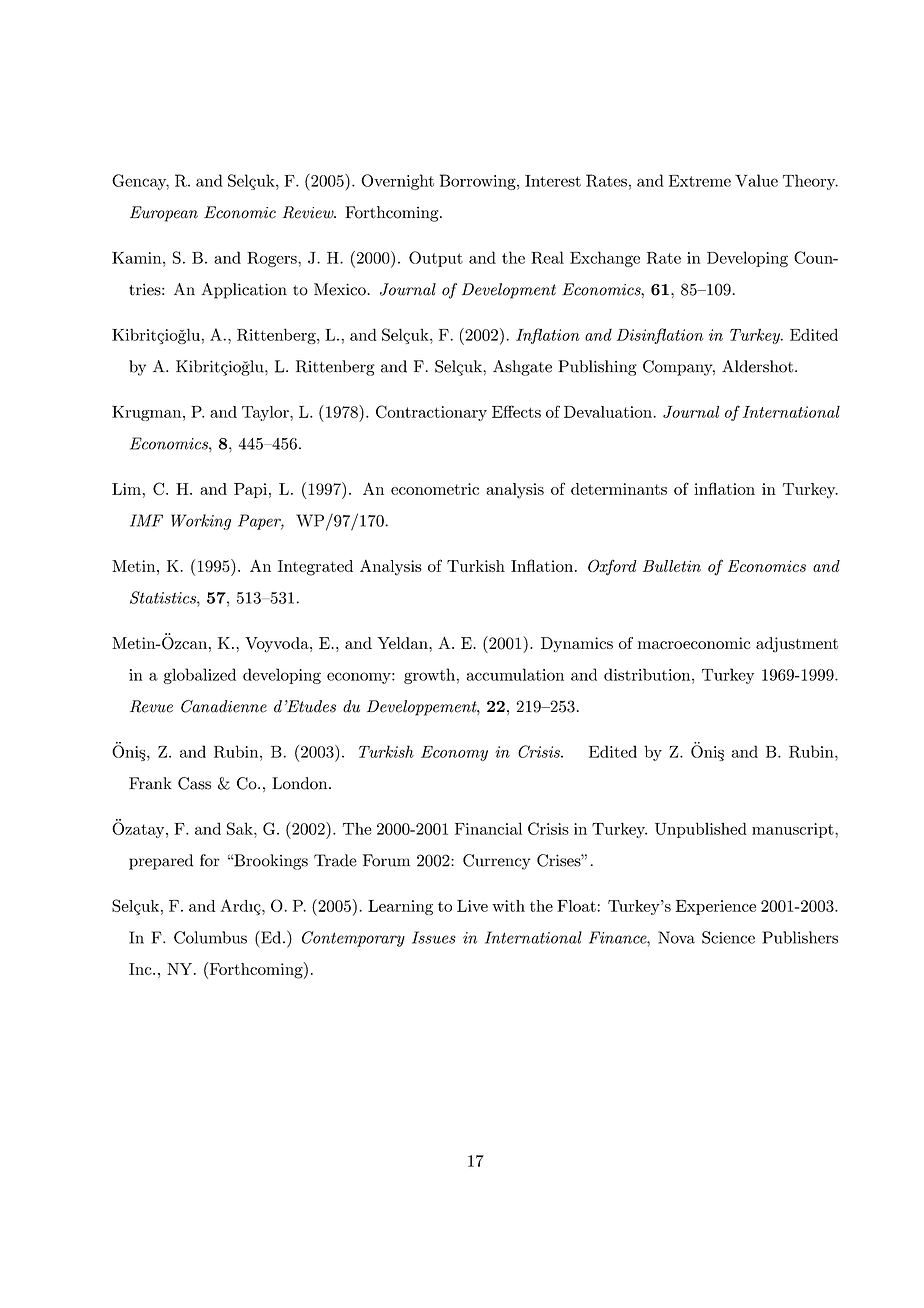 The image size is (924, 1308). Describe the element at coordinates (672, 566) in the document. I see `Bulletin` at that location.
